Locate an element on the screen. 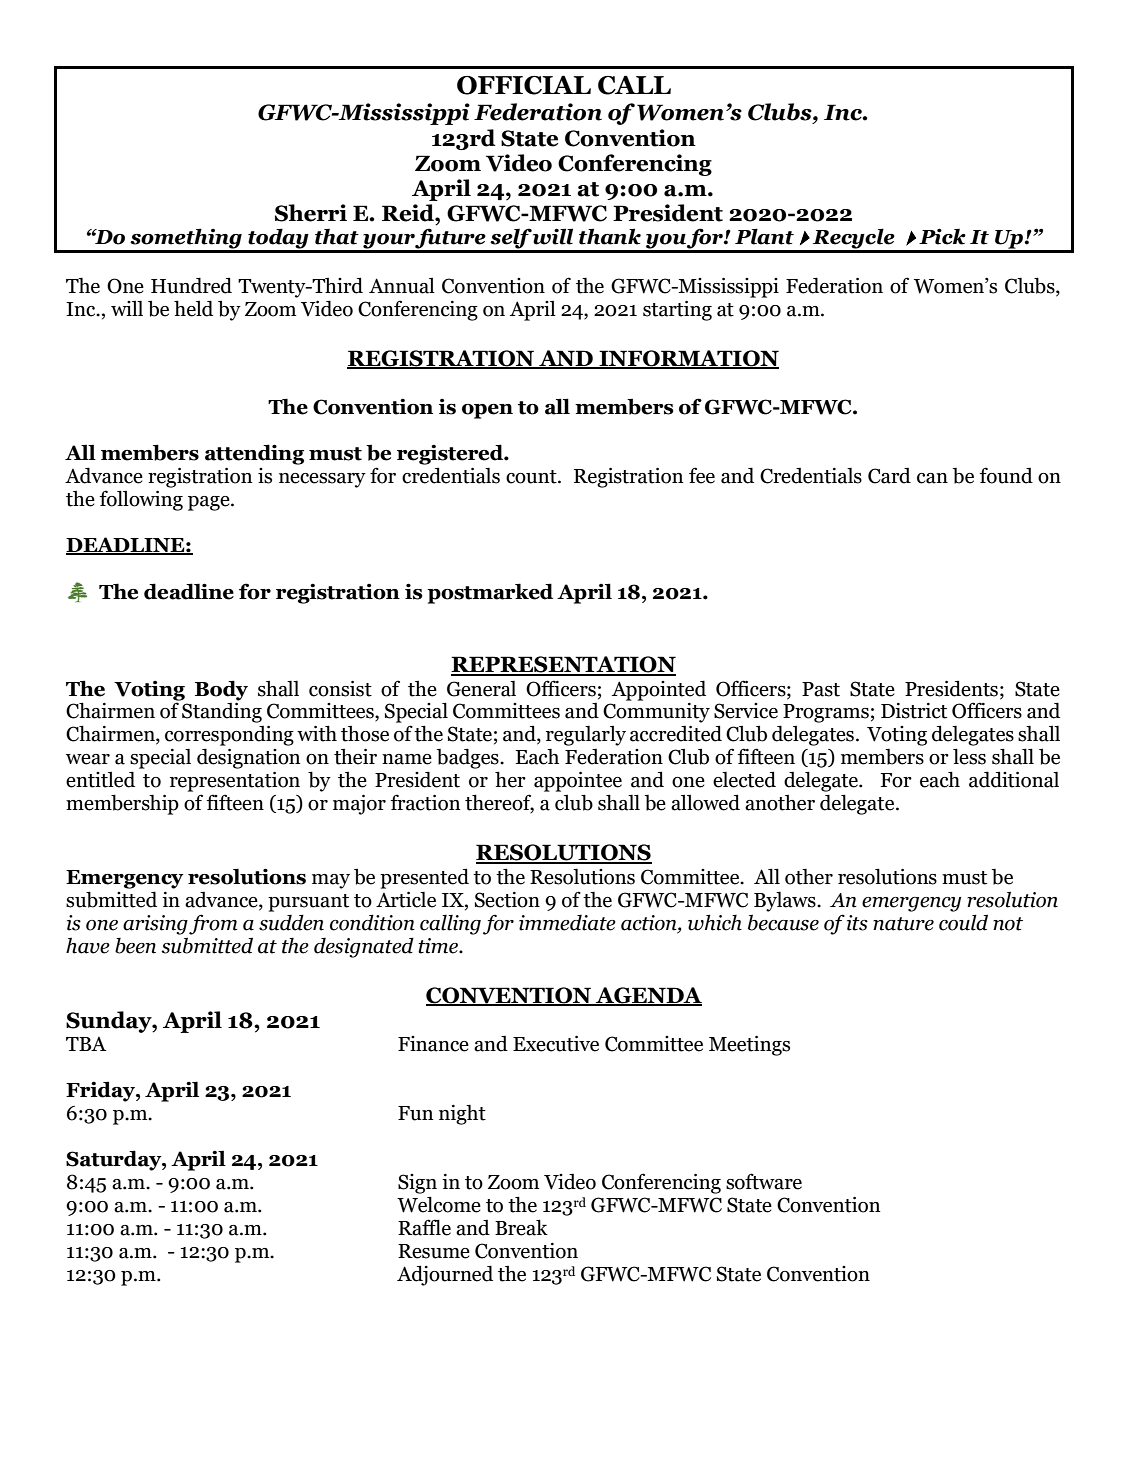  nature is located at coordinates (903, 924).
